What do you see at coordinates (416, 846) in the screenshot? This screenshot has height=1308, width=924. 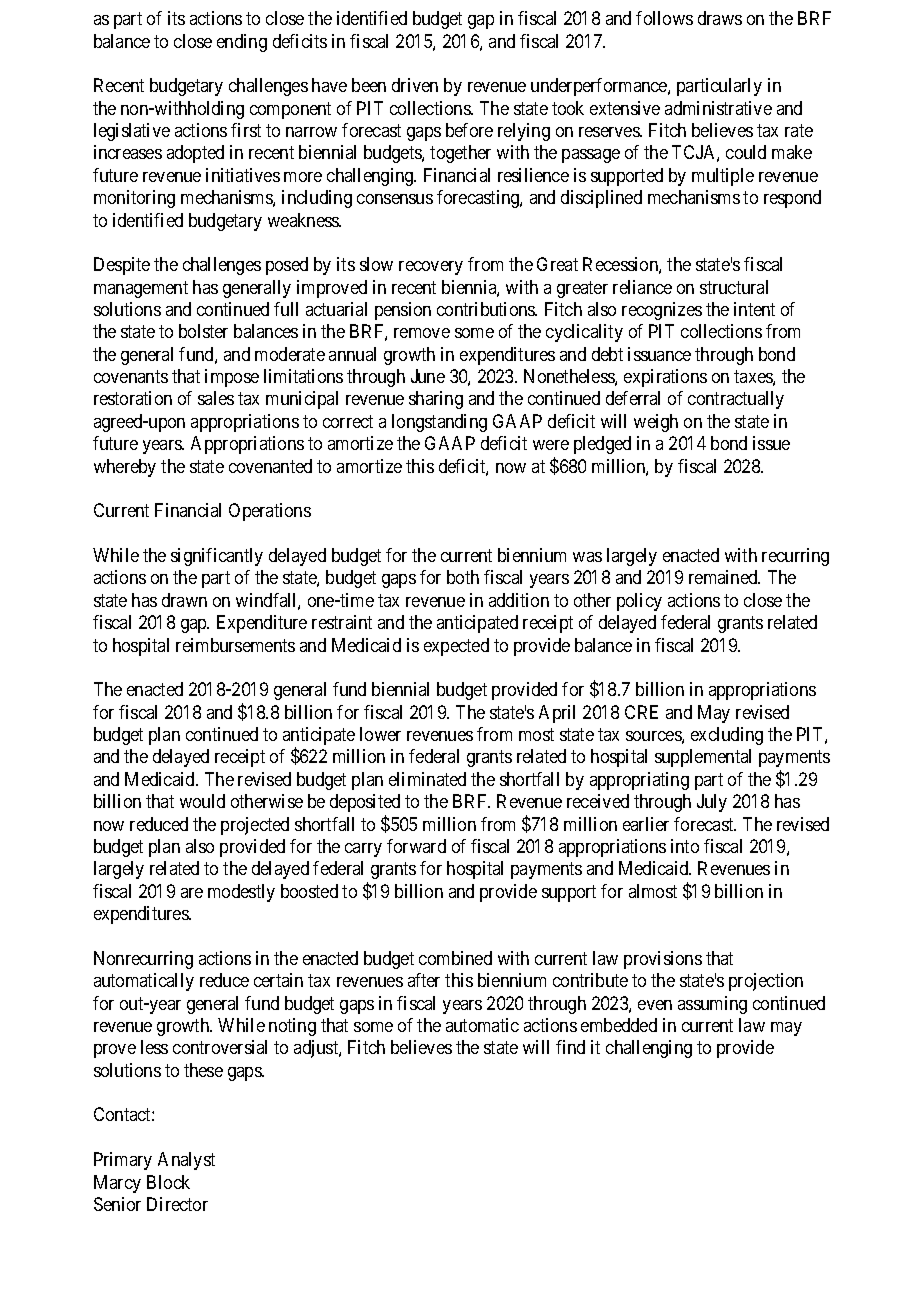 I see `forward` at bounding box center [416, 846].
